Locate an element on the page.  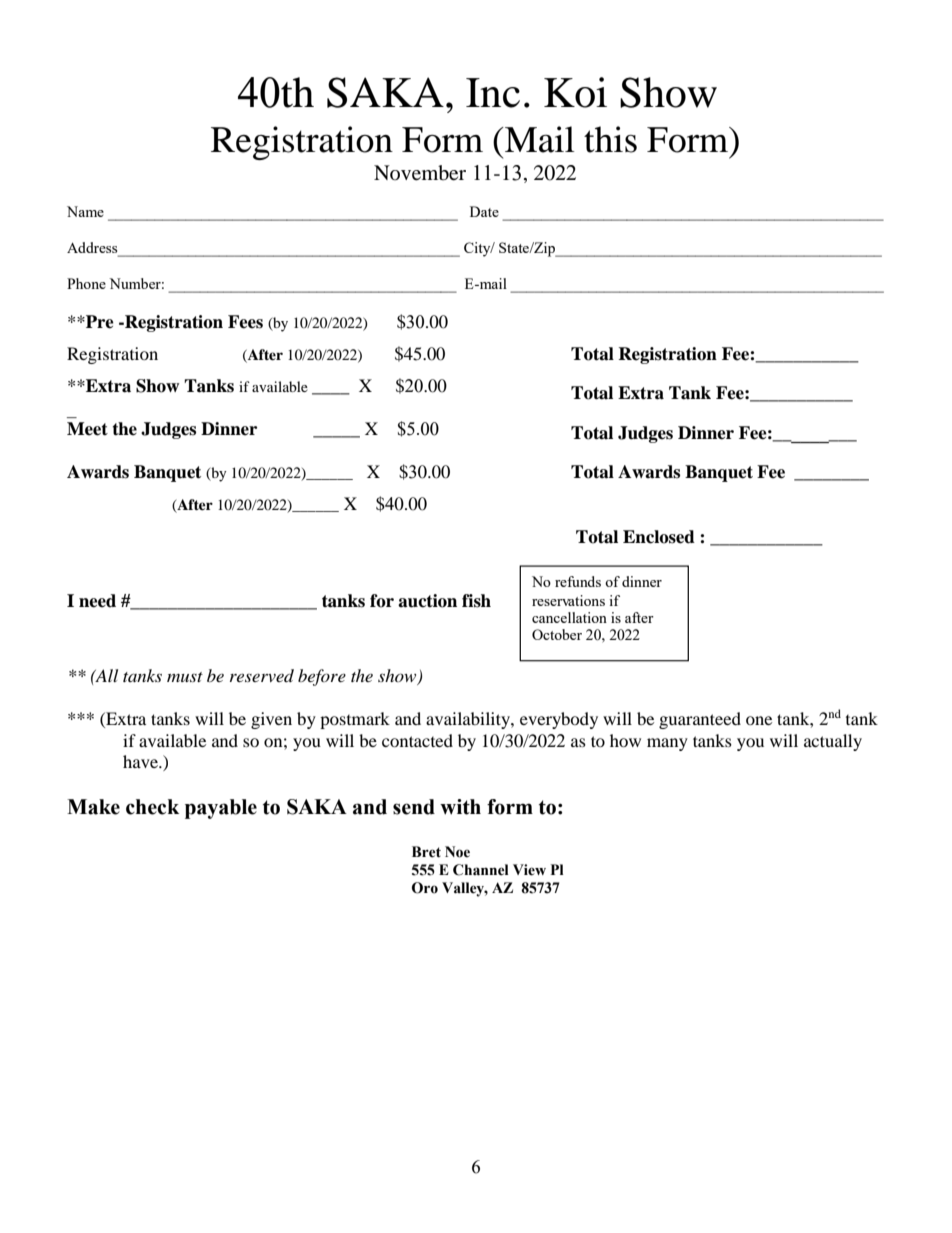
Name is located at coordinates (85, 211).
